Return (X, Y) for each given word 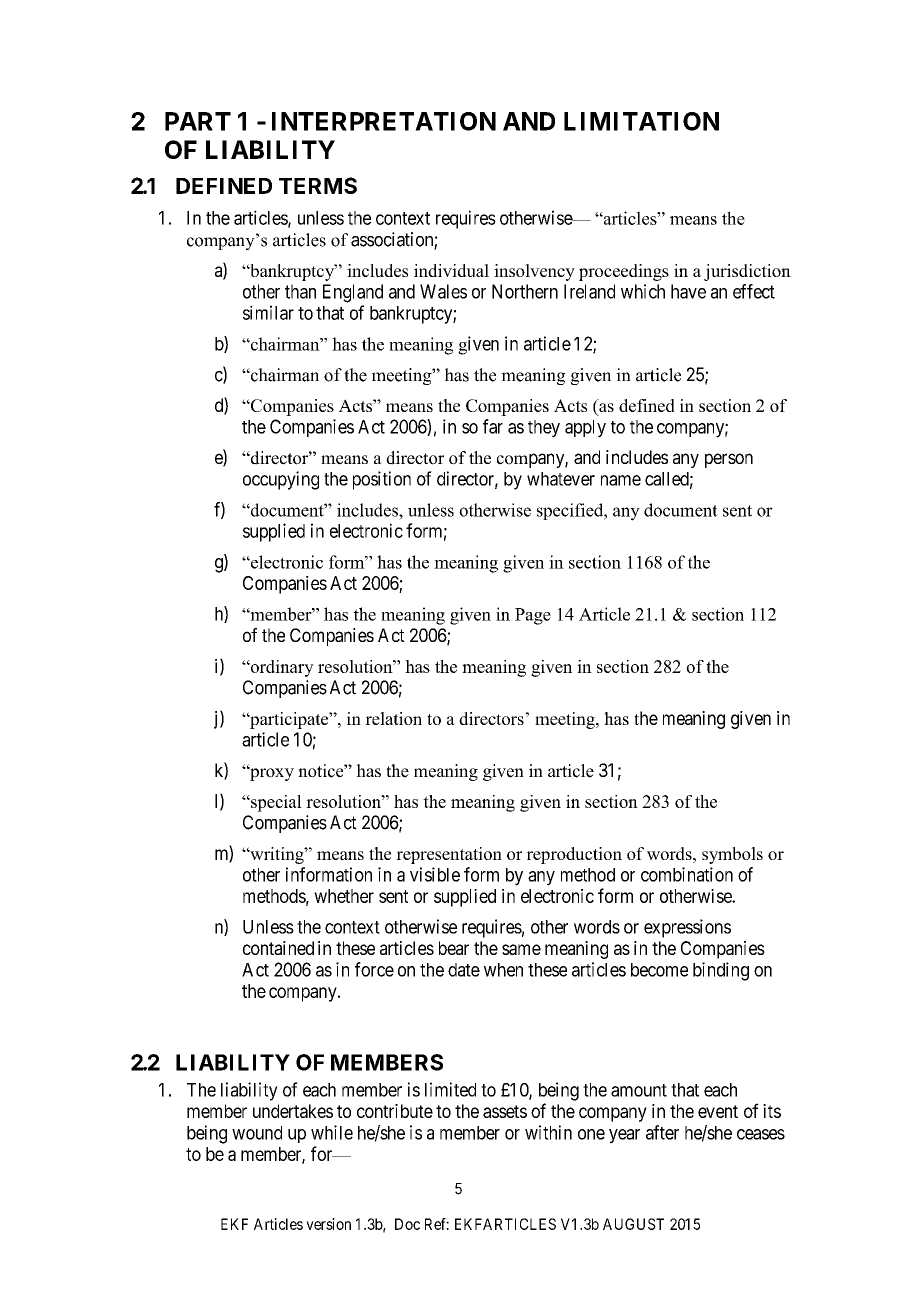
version (328, 1224)
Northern (525, 291)
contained (278, 948)
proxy (271, 774)
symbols (732, 855)
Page (533, 616)
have (688, 291)
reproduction (574, 855)
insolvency (534, 272)
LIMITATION (641, 121)
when (503, 970)
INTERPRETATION (384, 121)
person (729, 460)
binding (721, 971)
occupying (281, 480)
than (300, 291)
